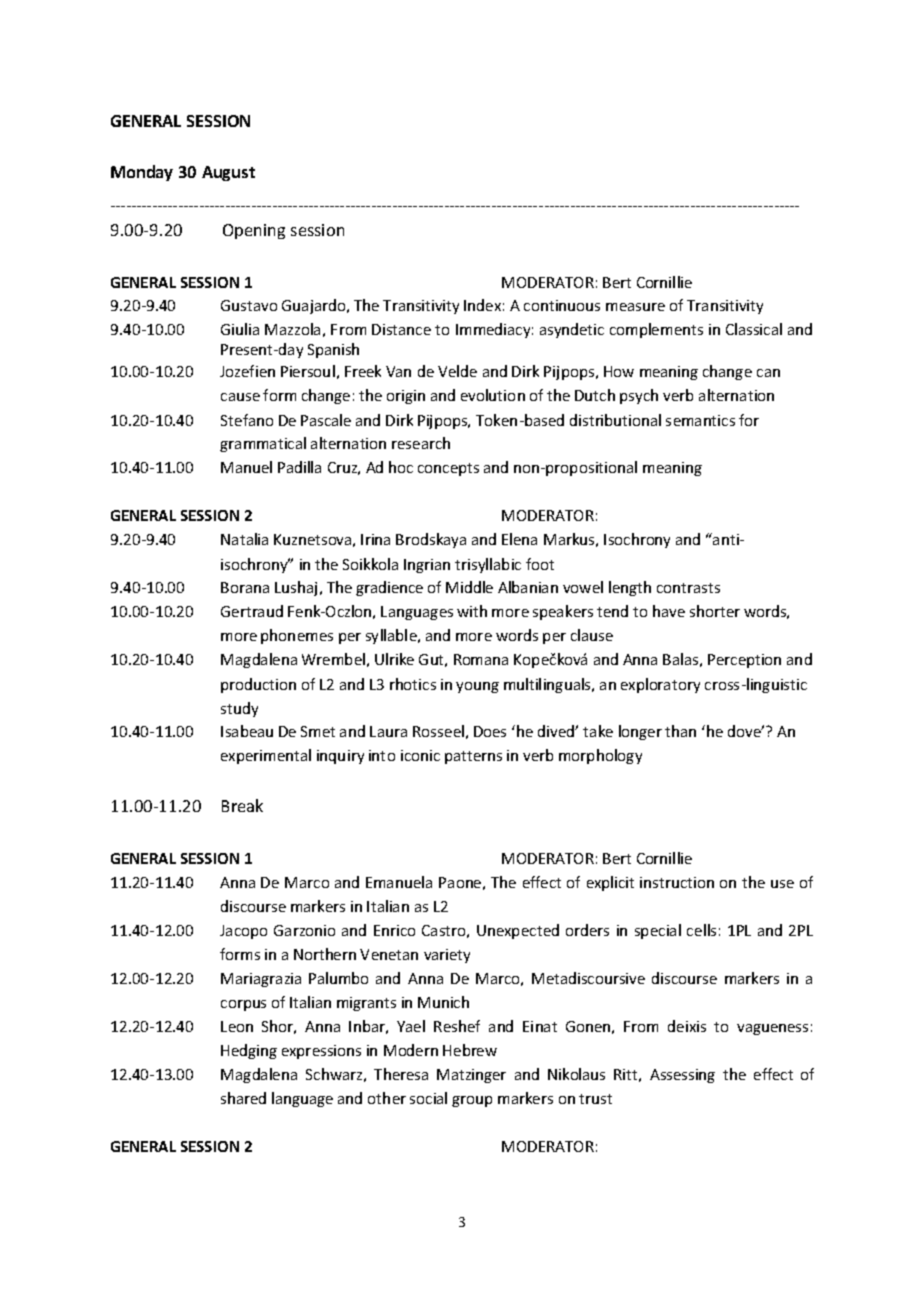 The width and height of the screenshot is (924, 1308). Describe the element at coordinates (242, 805) in the screenshot. I see `Break` at that location.
